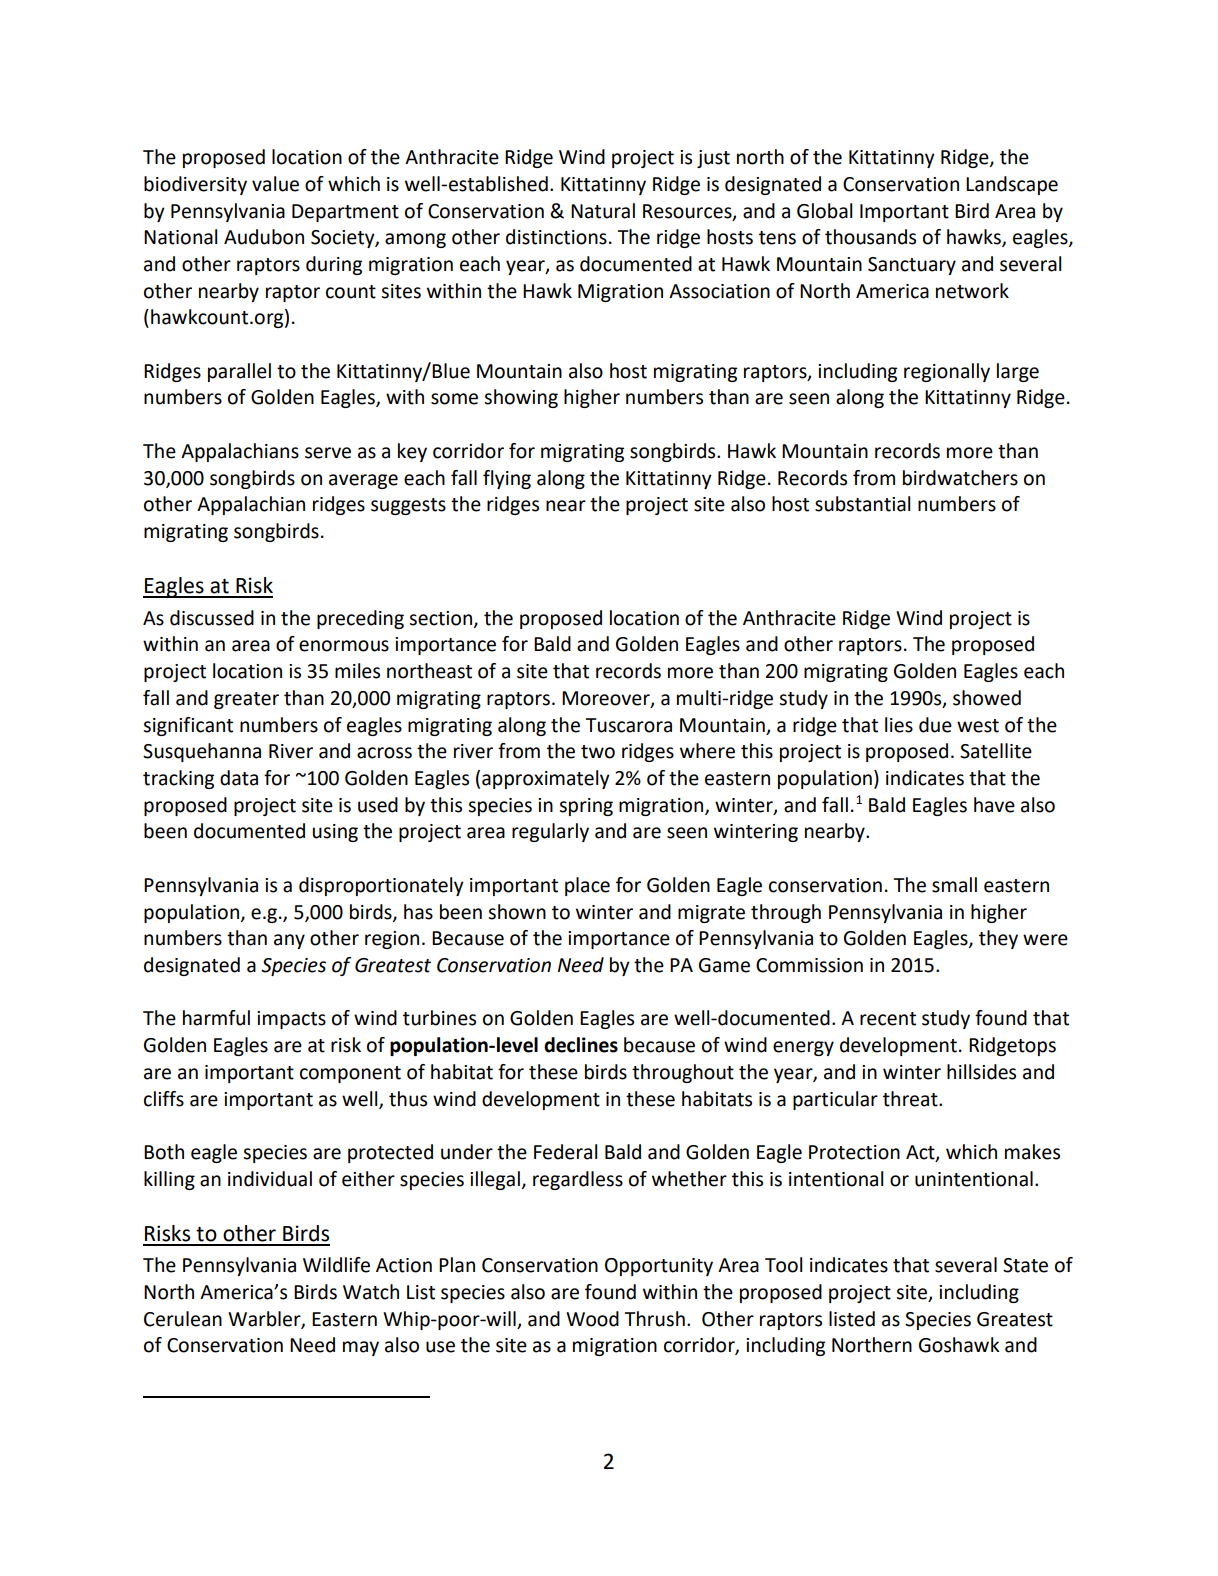 This screenshot has height=1576, width=1218. I want to click on discussed, so click(212, 618).
